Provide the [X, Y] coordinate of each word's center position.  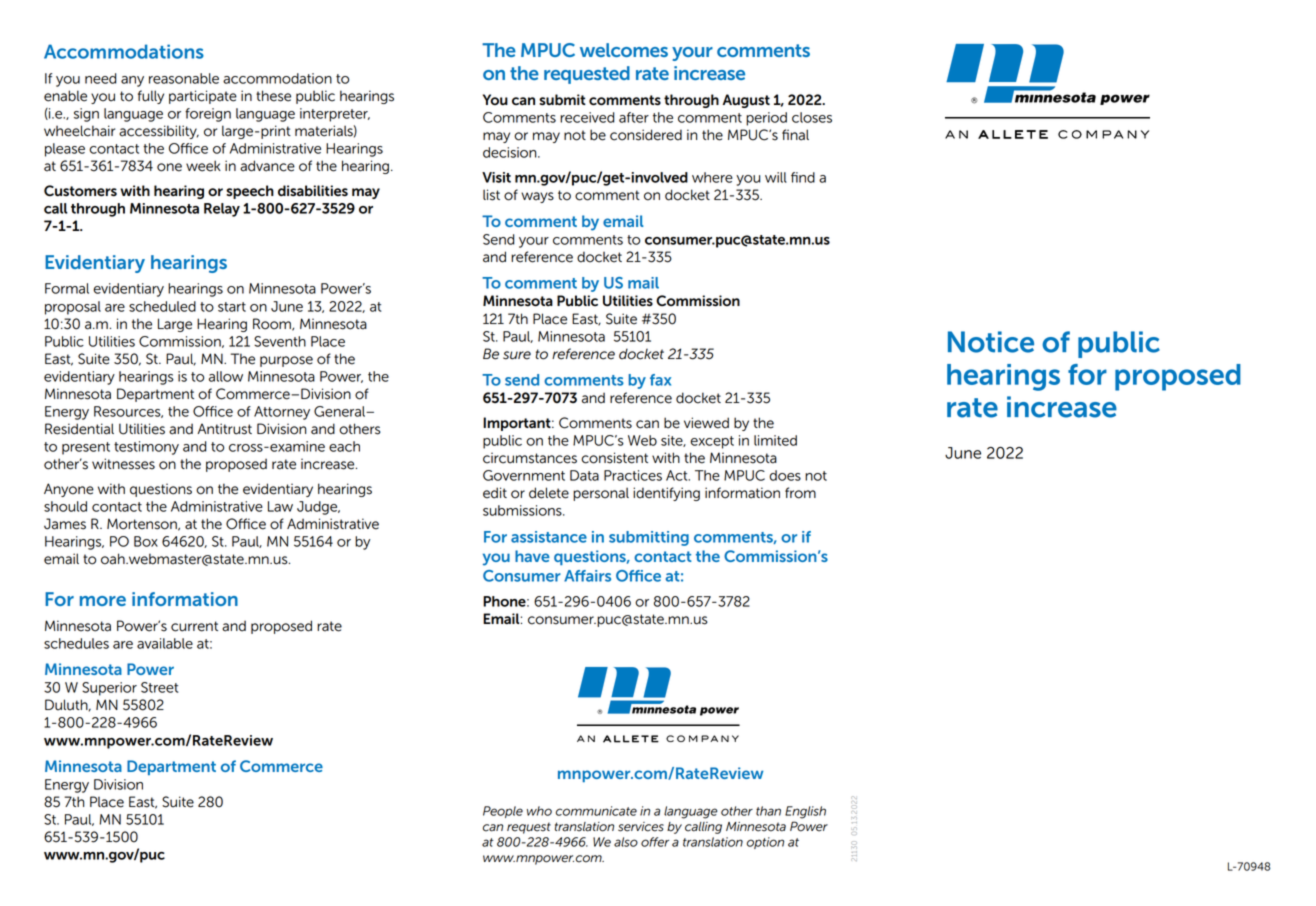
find [803, 177]
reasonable [184, 78]
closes [812, 117]
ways [537, 197]
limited [775, 440]
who [539, 811]
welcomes [624, 50]
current [194, 626]
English [805, 812]
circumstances [530, 458]
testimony [146, 448]
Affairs [587, 576]
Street [160, 687]
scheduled [162, 306]
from [800, 493]
